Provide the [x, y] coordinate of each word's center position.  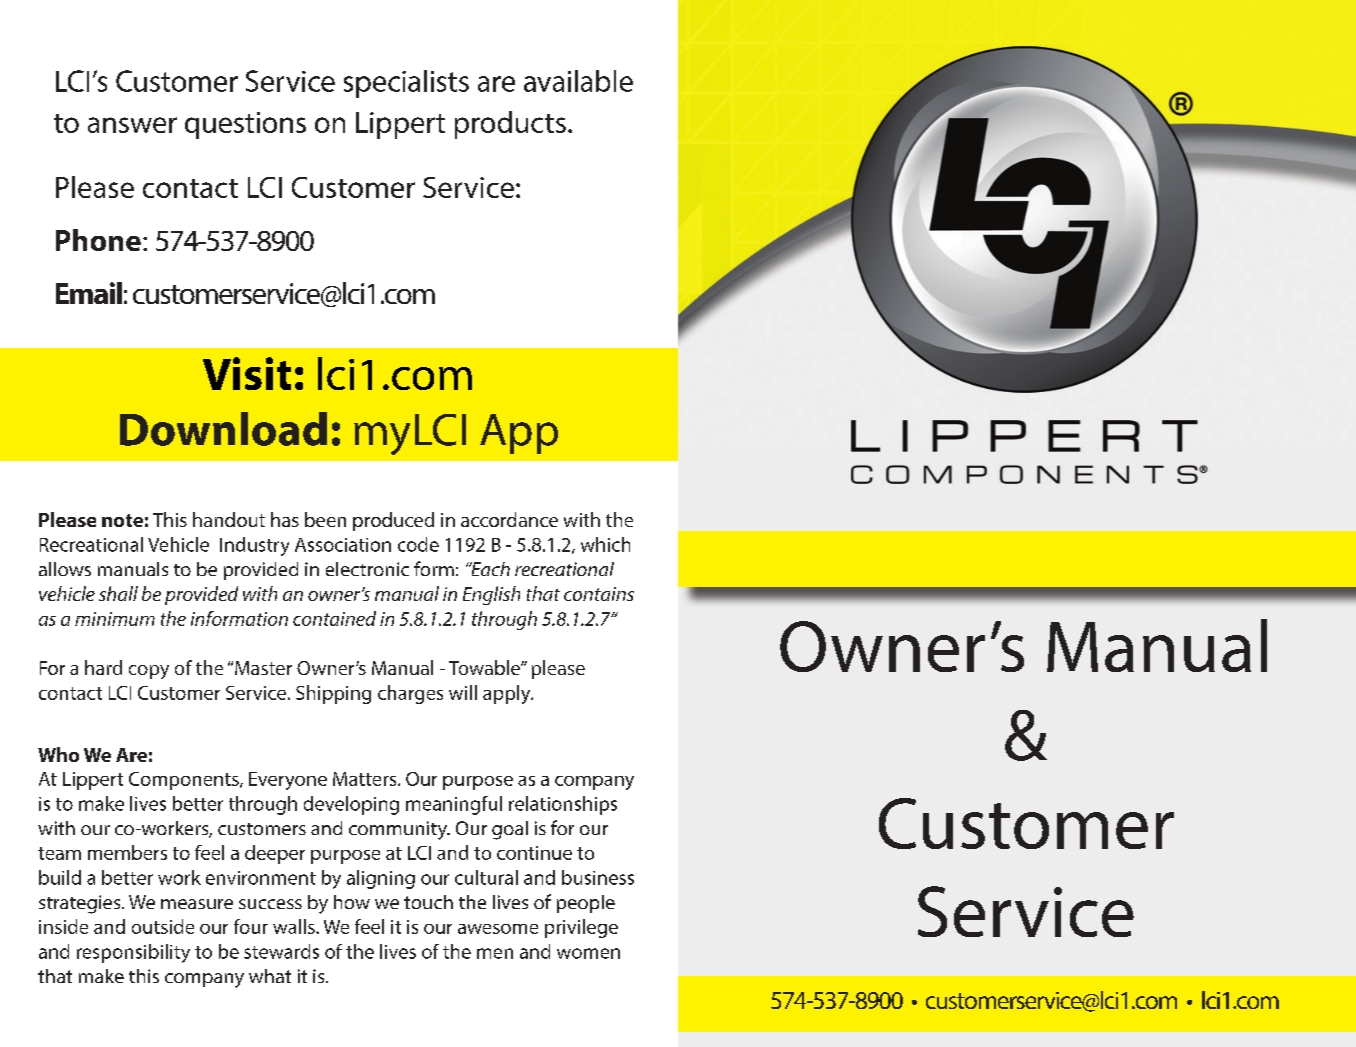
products [510, 125]
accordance [509, 519]
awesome [498, 929]
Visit [247, 373]
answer [132, 125]
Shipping [333, 694]
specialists [406, 84]
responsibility [133, 953]
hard [103, 667]
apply [508, 694]
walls [295, 926]
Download [223, 429]
